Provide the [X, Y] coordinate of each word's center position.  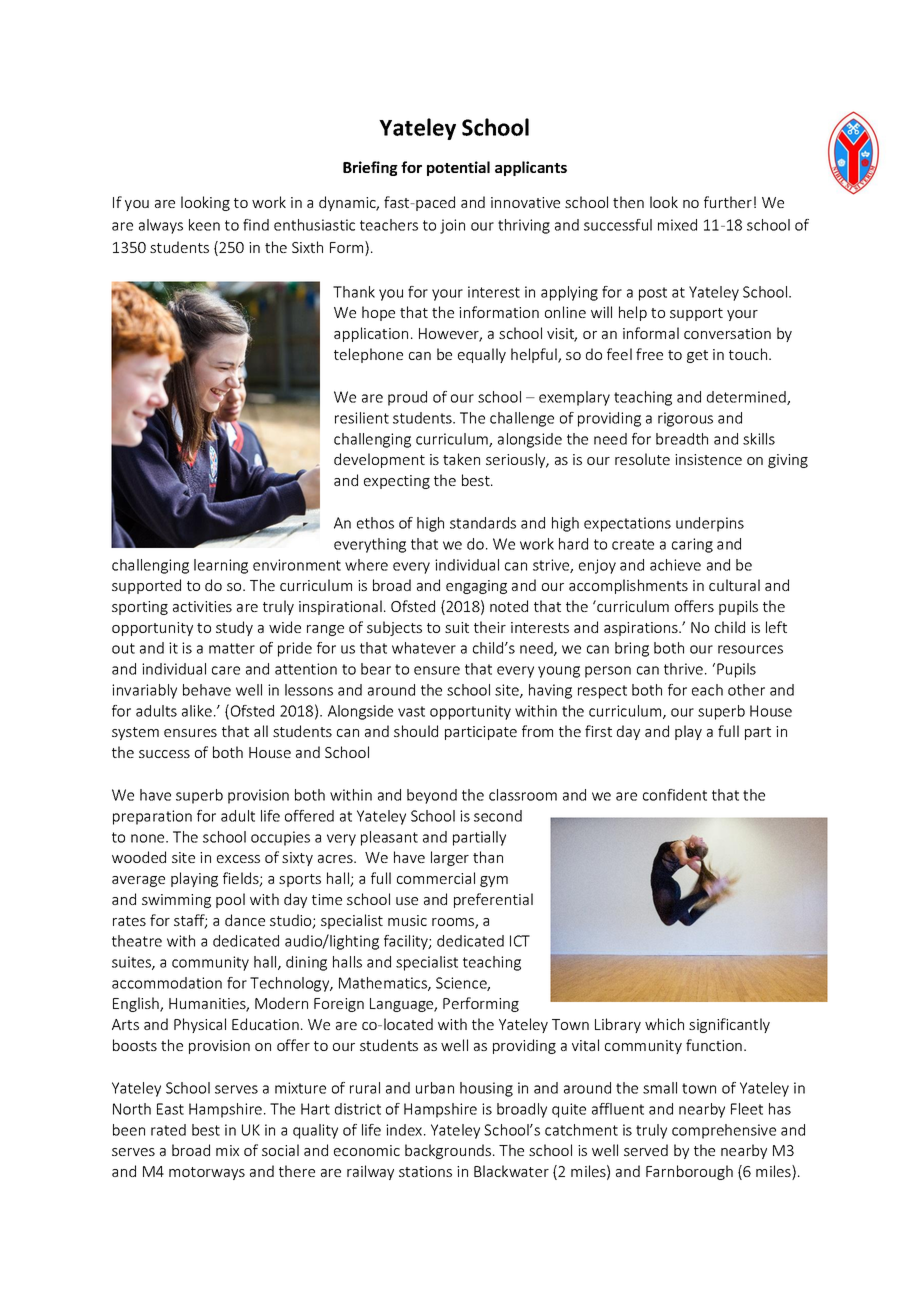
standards [483, 523]
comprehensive [724, 1131]
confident [675, 795]
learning [221, 566]
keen [204, 225]
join [452, 226]
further [728, 202]
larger [450, 858]
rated [168, 1130]
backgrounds [448, 1151]
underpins [710, 524]
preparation [152, 817]
